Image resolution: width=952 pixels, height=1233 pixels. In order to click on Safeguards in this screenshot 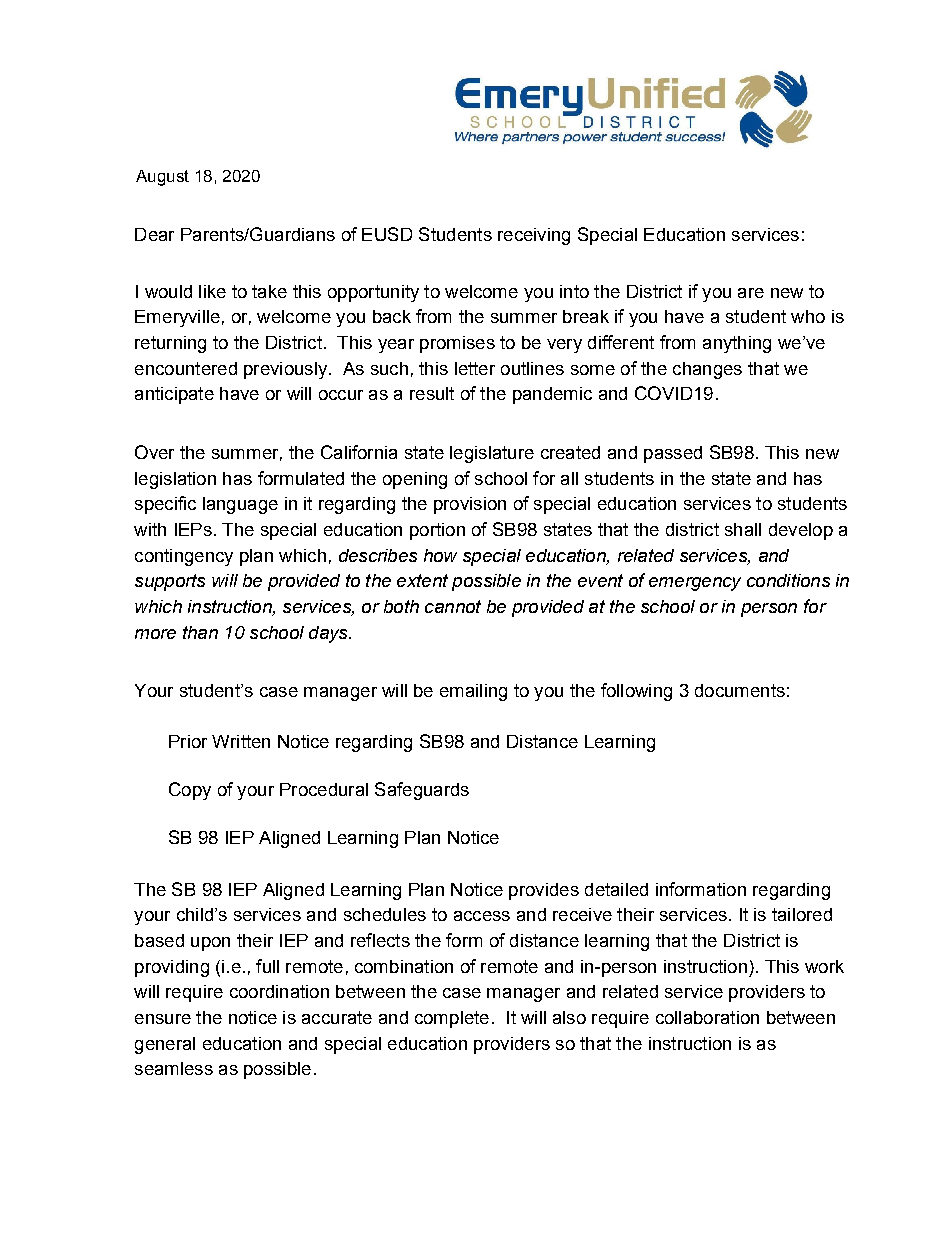, I will do `click(422, 791)`.
